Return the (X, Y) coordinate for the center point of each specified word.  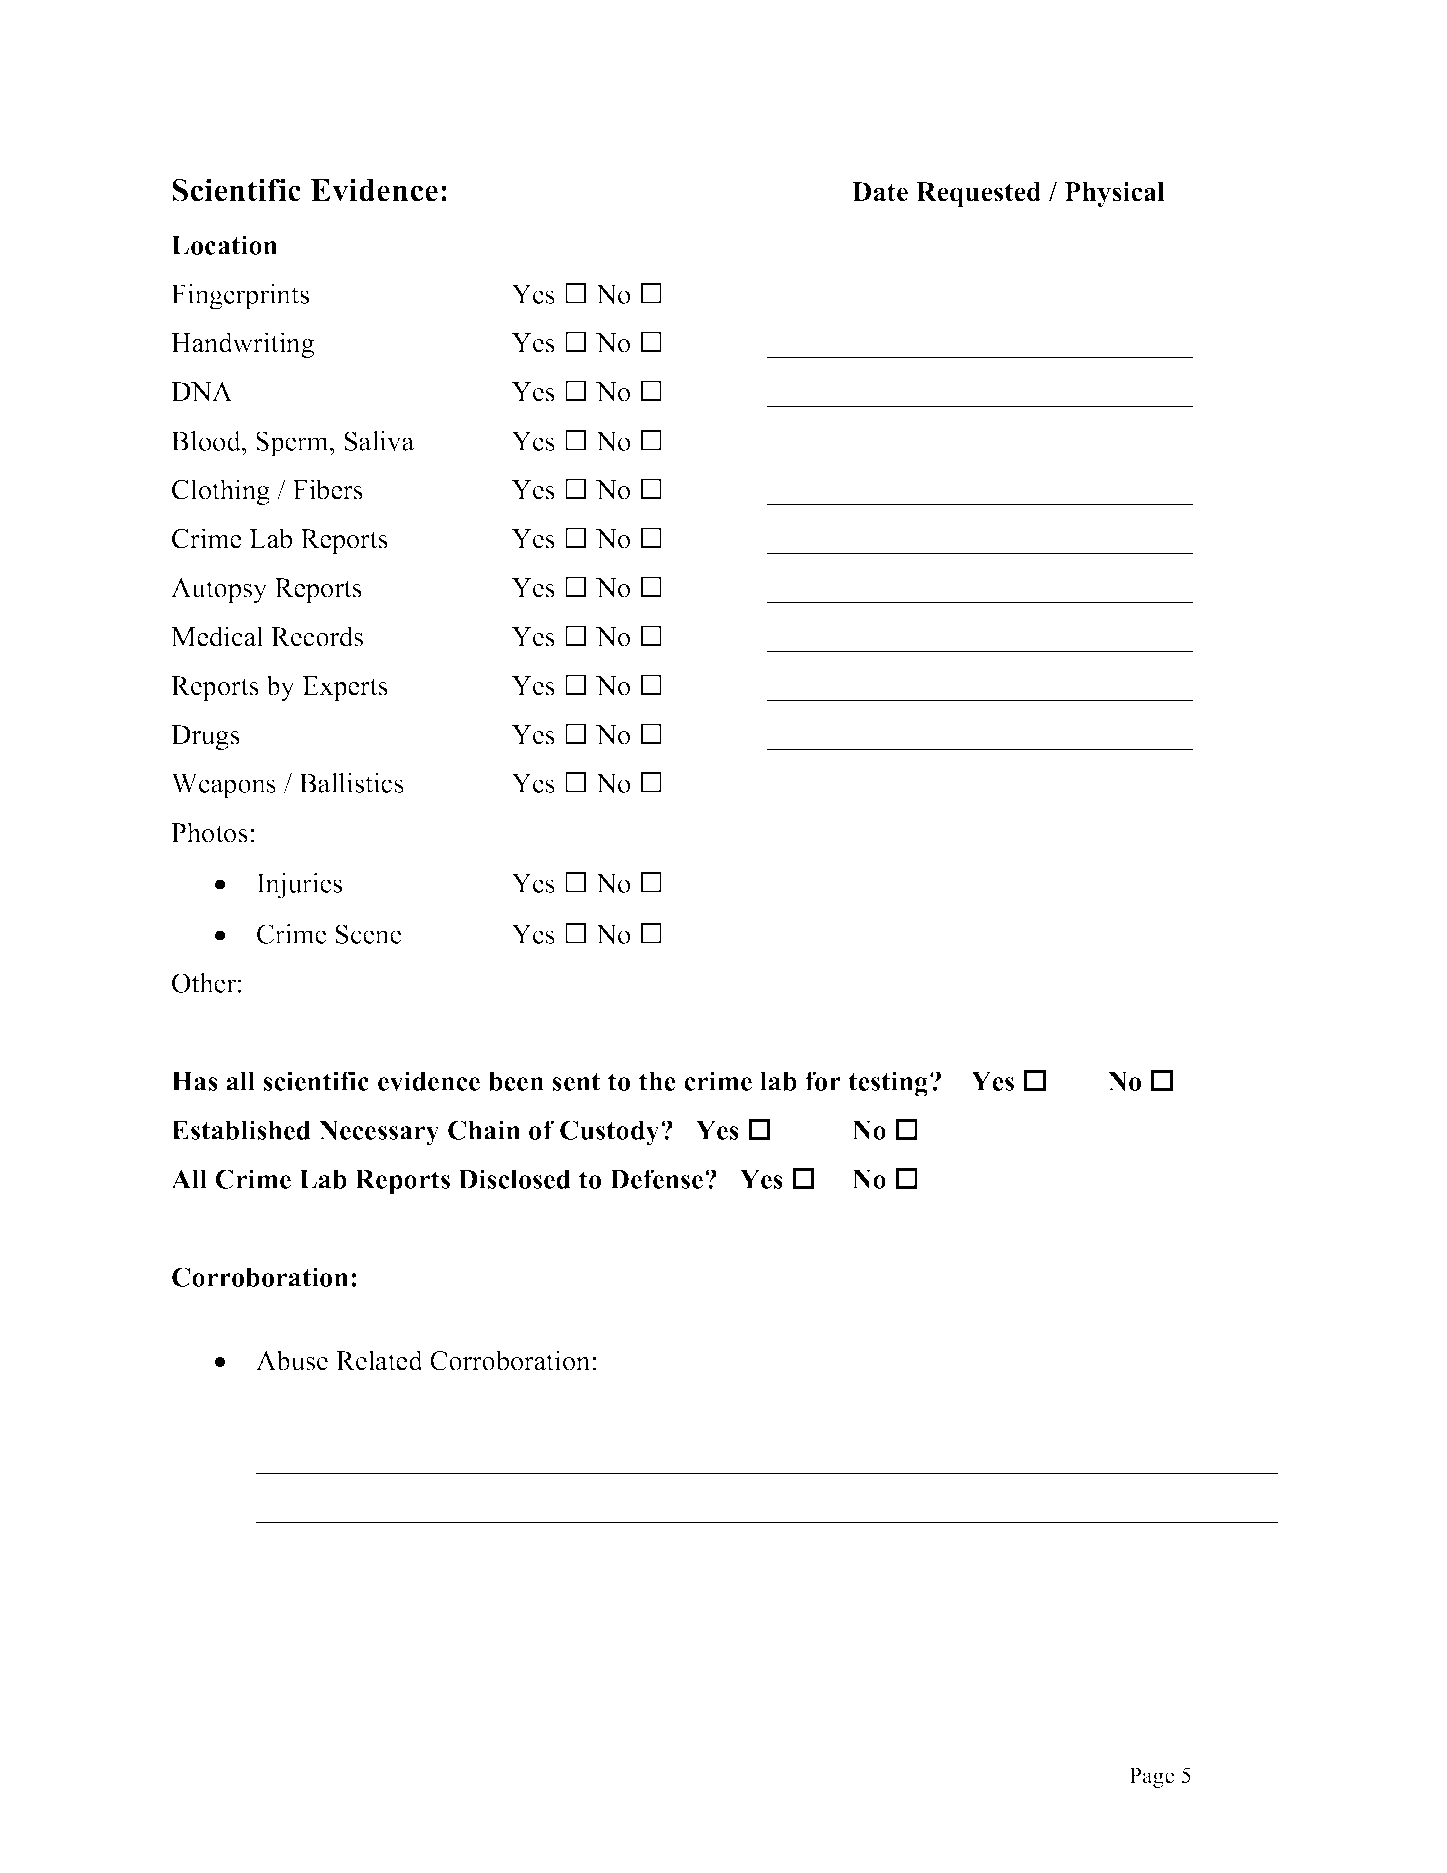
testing (889, 1084)
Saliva (379, 441)
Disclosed (514, 1179)
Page (1151, 1777)
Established (241, 1130)
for (823, 1081)
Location (224, 245)
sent (576, 1082)
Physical (1114, 194)
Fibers (328, 489)
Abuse (292, 1360)
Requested (978, 194)
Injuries (299, 886)
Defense (658, 1179)
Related (379, 1360)
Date (880, 192)
